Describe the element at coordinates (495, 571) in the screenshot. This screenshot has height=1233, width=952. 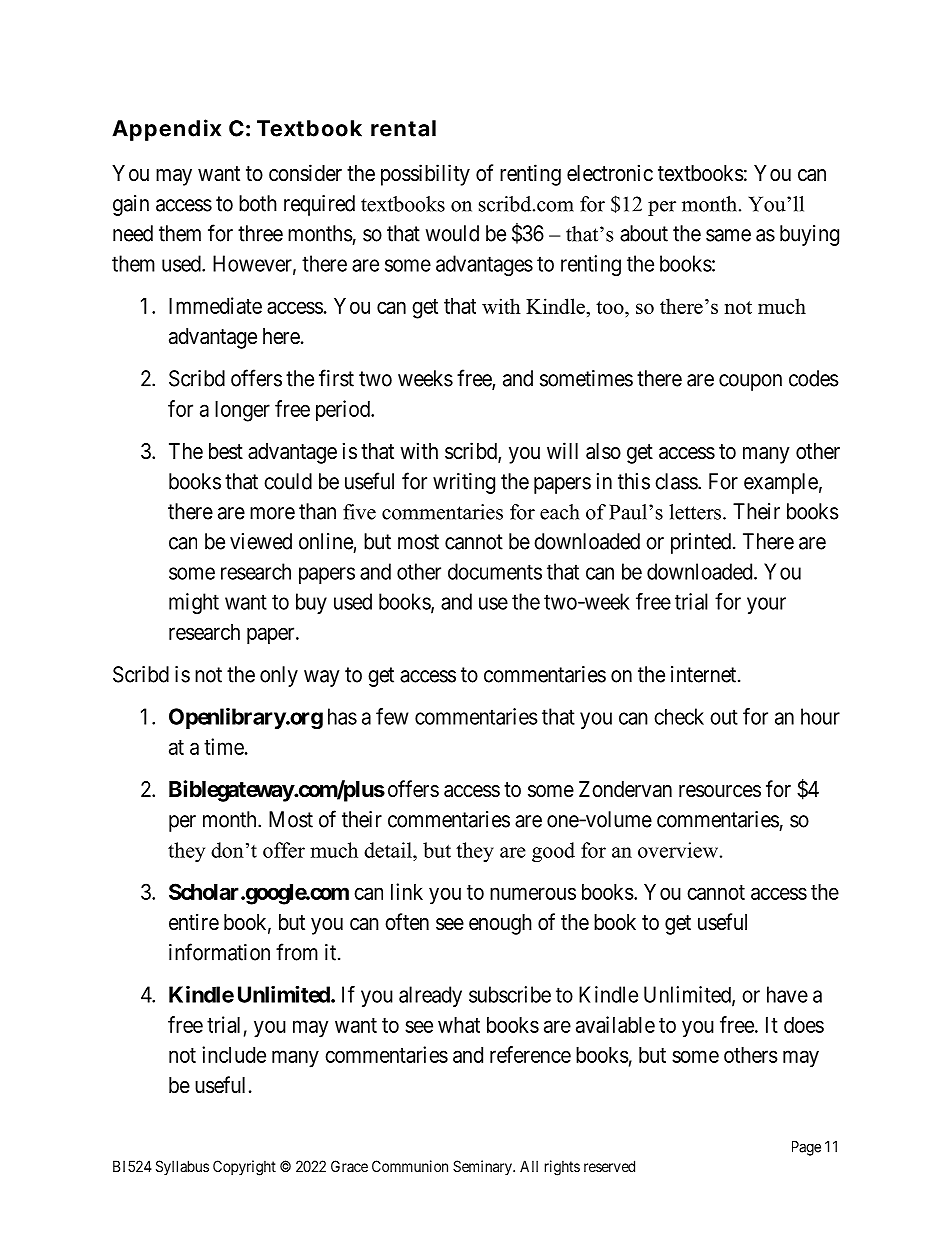
I see `documents` at that location.
